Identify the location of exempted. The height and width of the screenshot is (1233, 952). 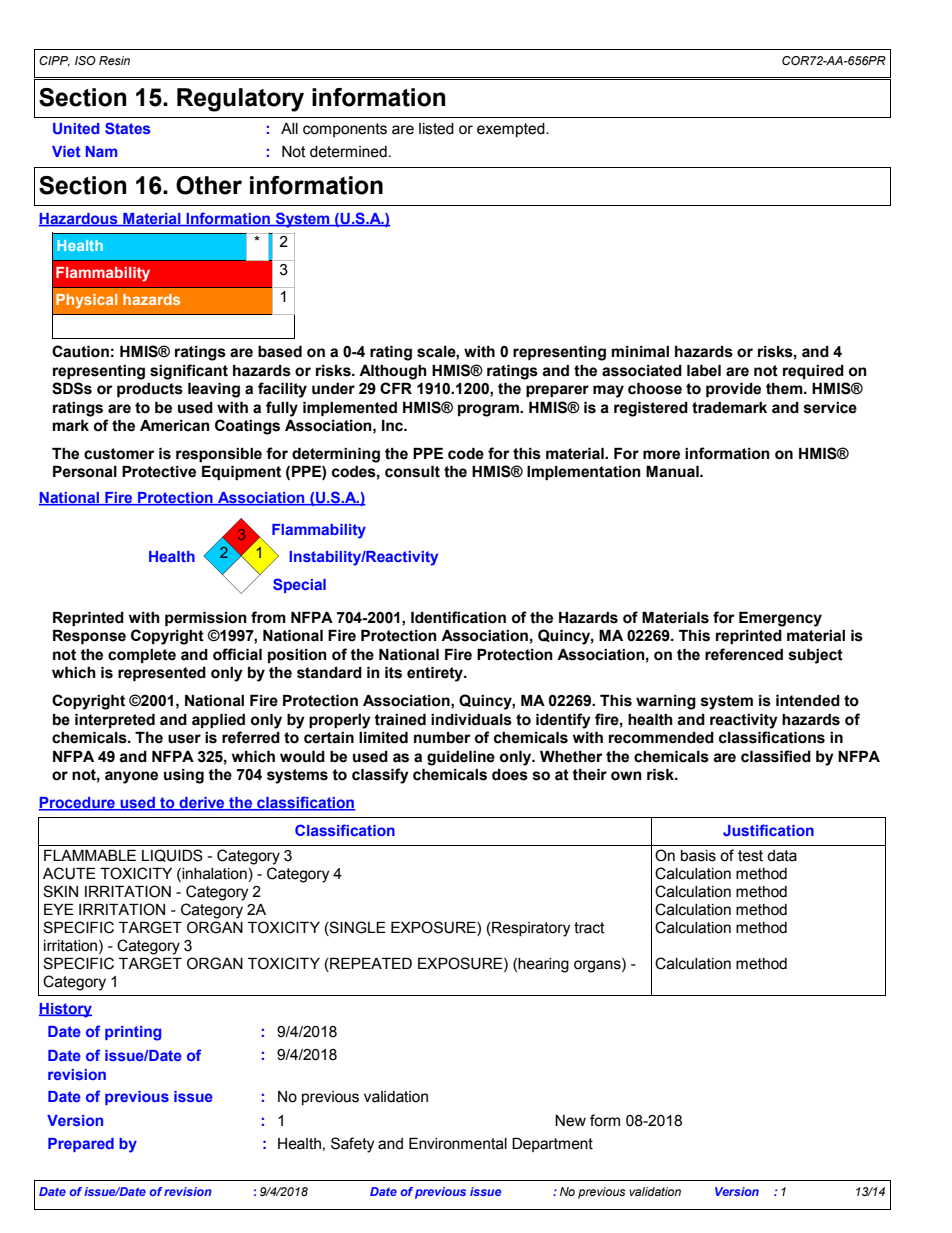
(512, 130).
